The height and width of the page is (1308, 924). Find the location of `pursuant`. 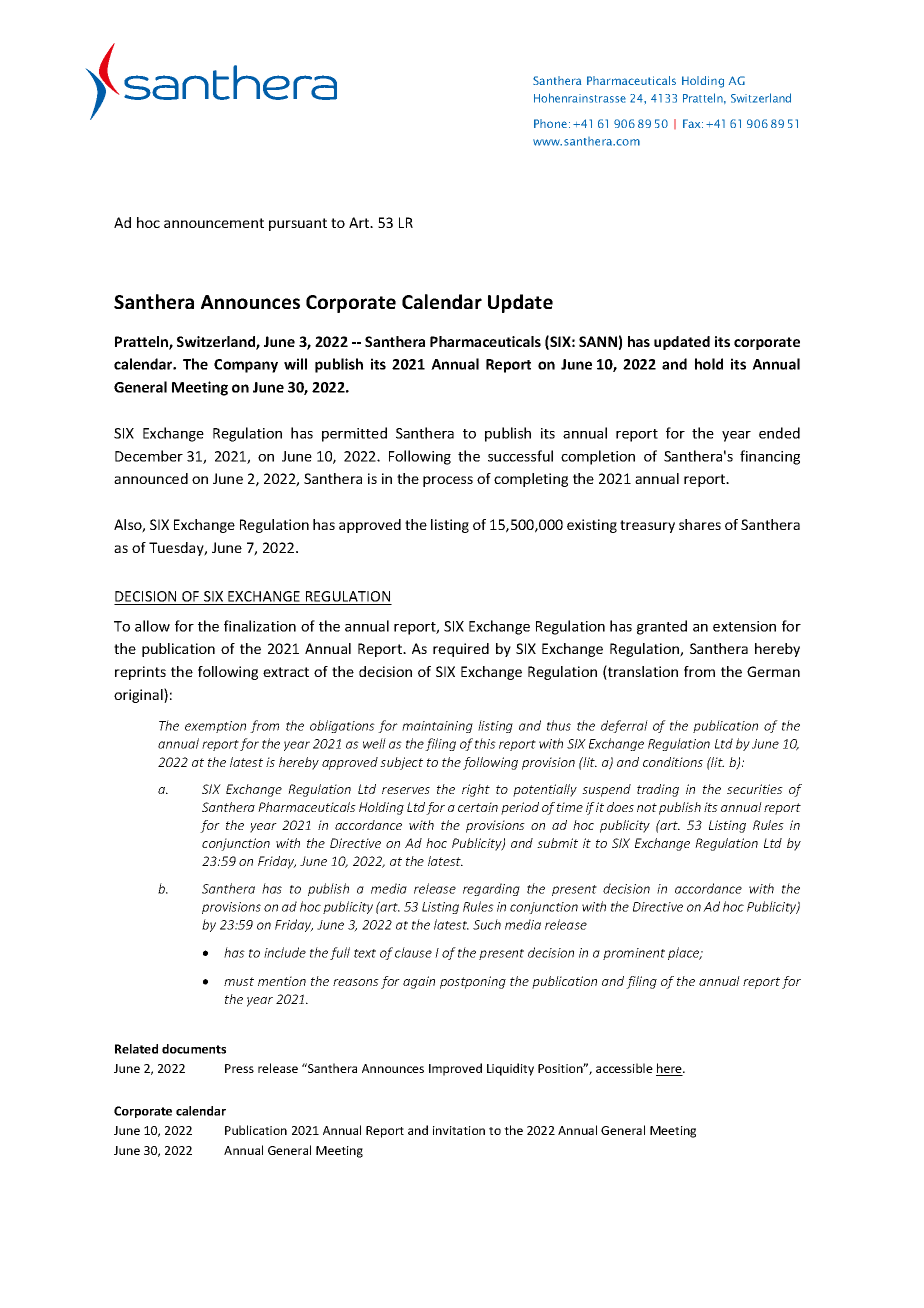

pursuant is located at coordinates (298, 224).
